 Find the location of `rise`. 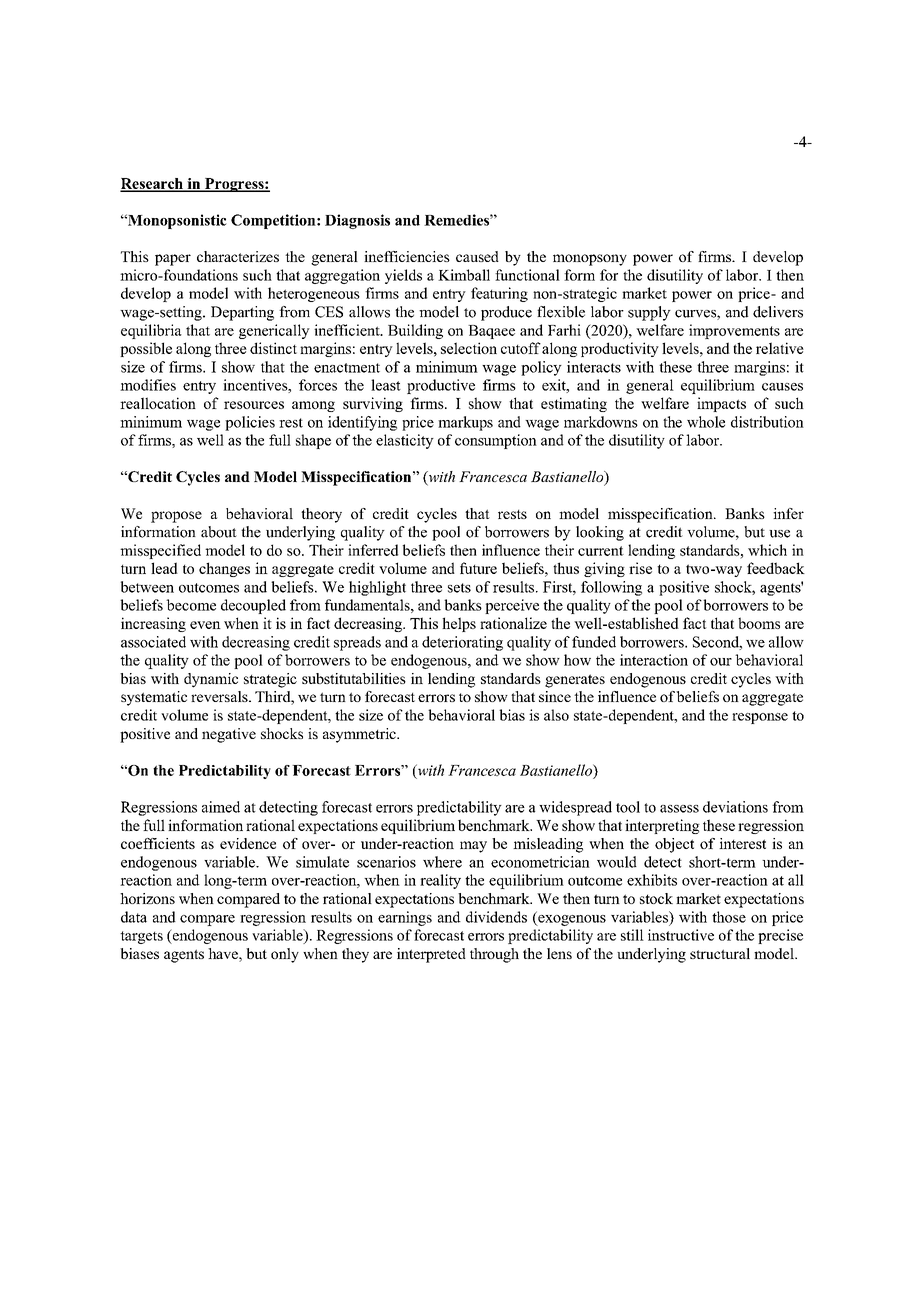

rise is located at coordinates (640, 568).
